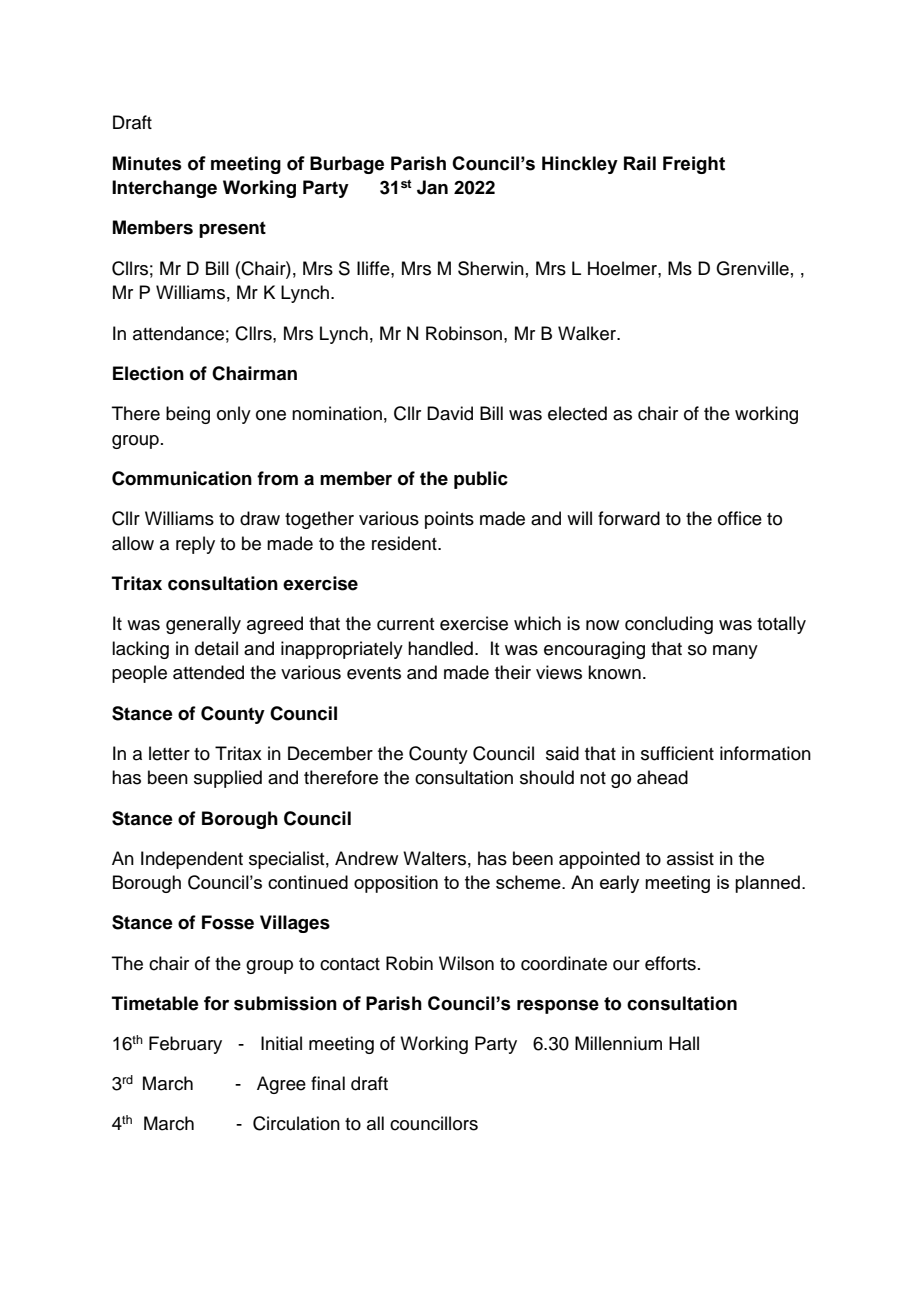 The image size is (924, 1308). I want to click on final, so click(328, 1083).
